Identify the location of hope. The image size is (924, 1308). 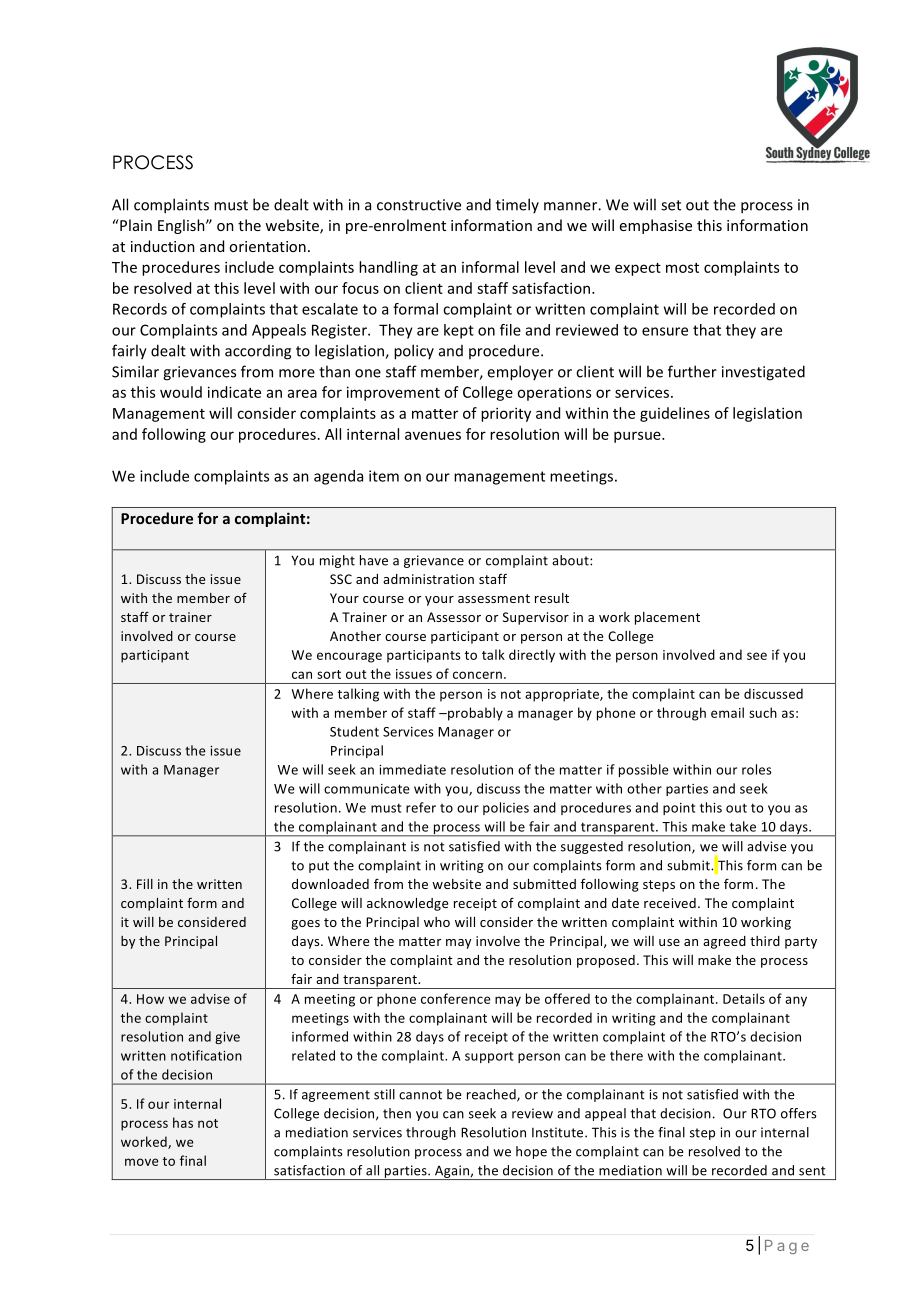
(531, 1152).
